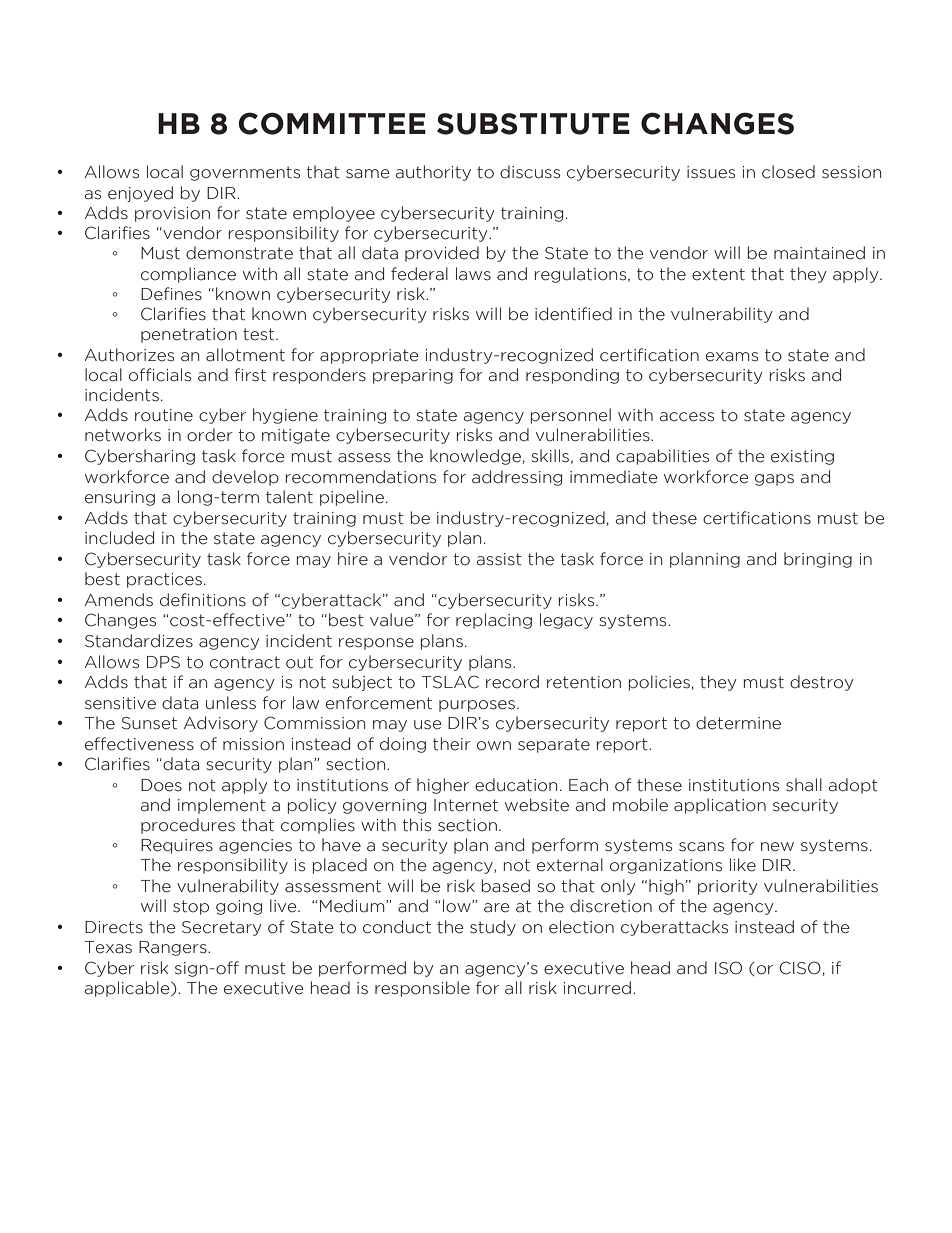 The image size is (952, 1233). I want to click on assist, so click(499, 559).
